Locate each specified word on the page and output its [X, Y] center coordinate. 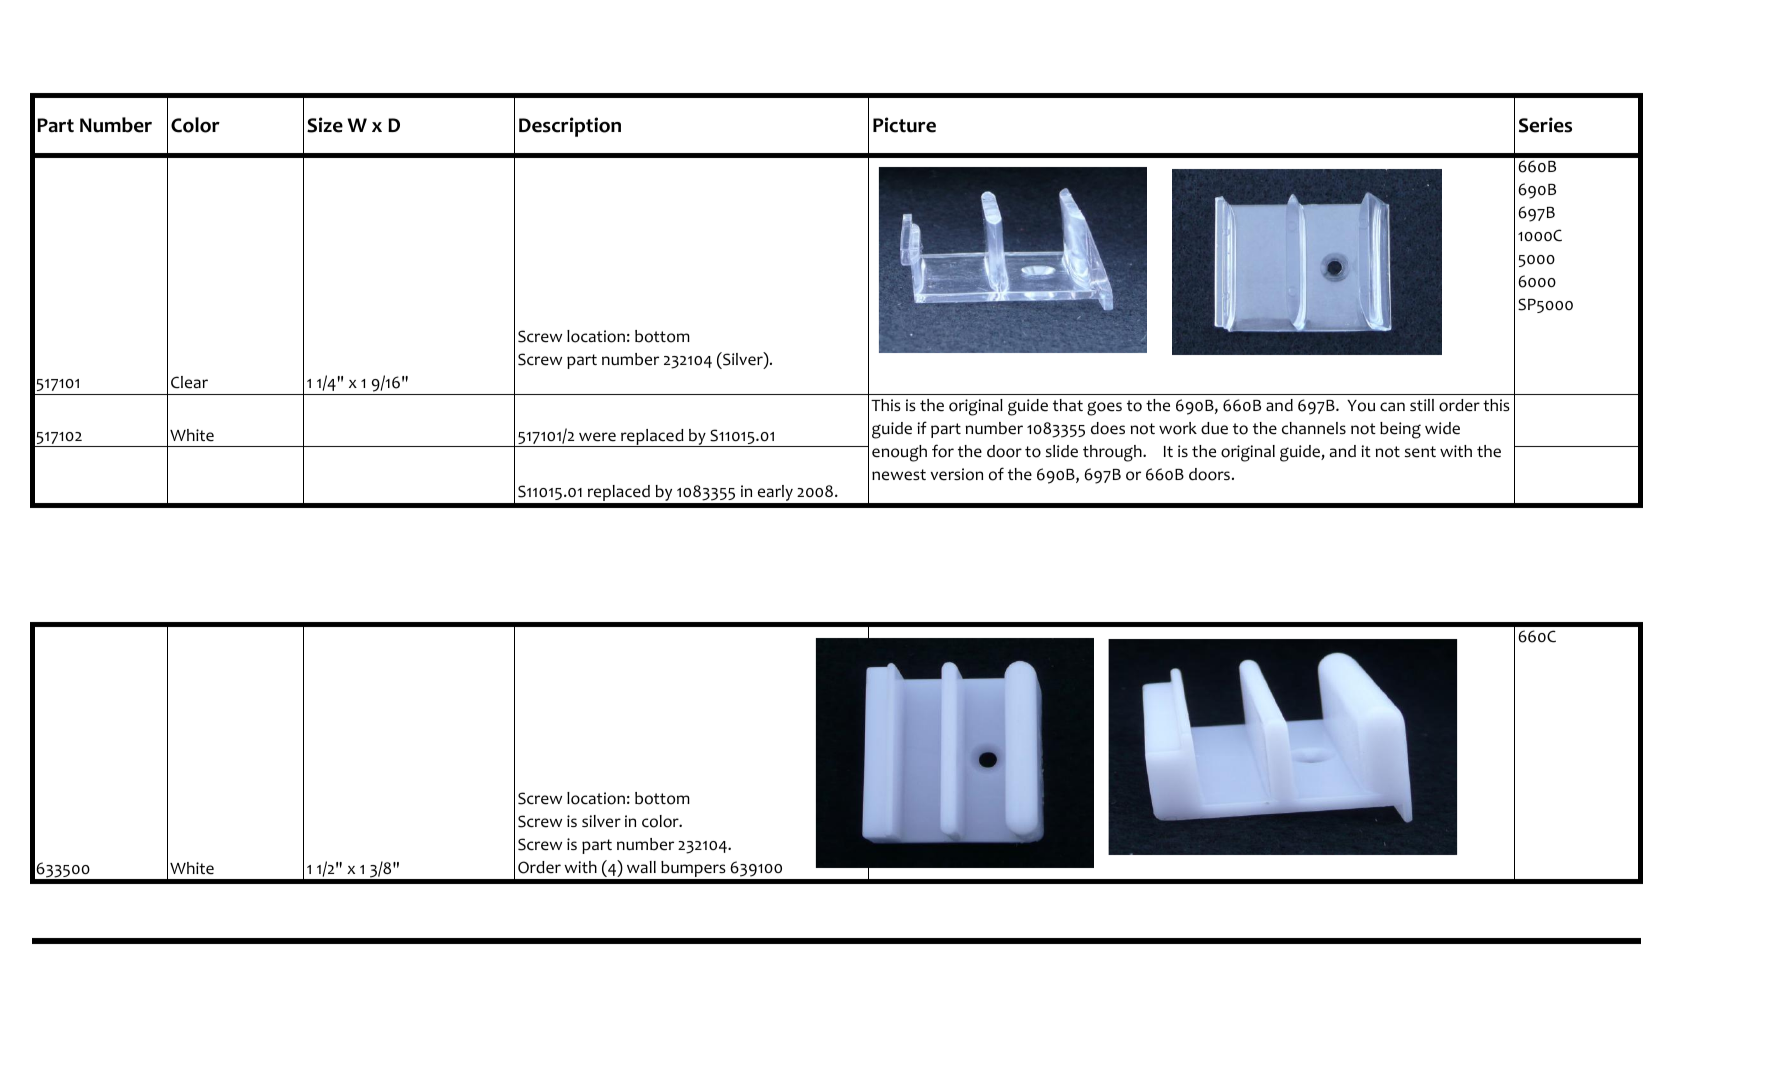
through [1113, 453]
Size [325, 125]
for [943, 451]
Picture [904, 125]
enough [899, 453]
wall [641, 867]
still [1422, 405]
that [1068, 405]
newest [899, 475]
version [956, 474]
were [597, 437]
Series [1545, 125]
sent [1420, 452]
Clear [189, 382]
